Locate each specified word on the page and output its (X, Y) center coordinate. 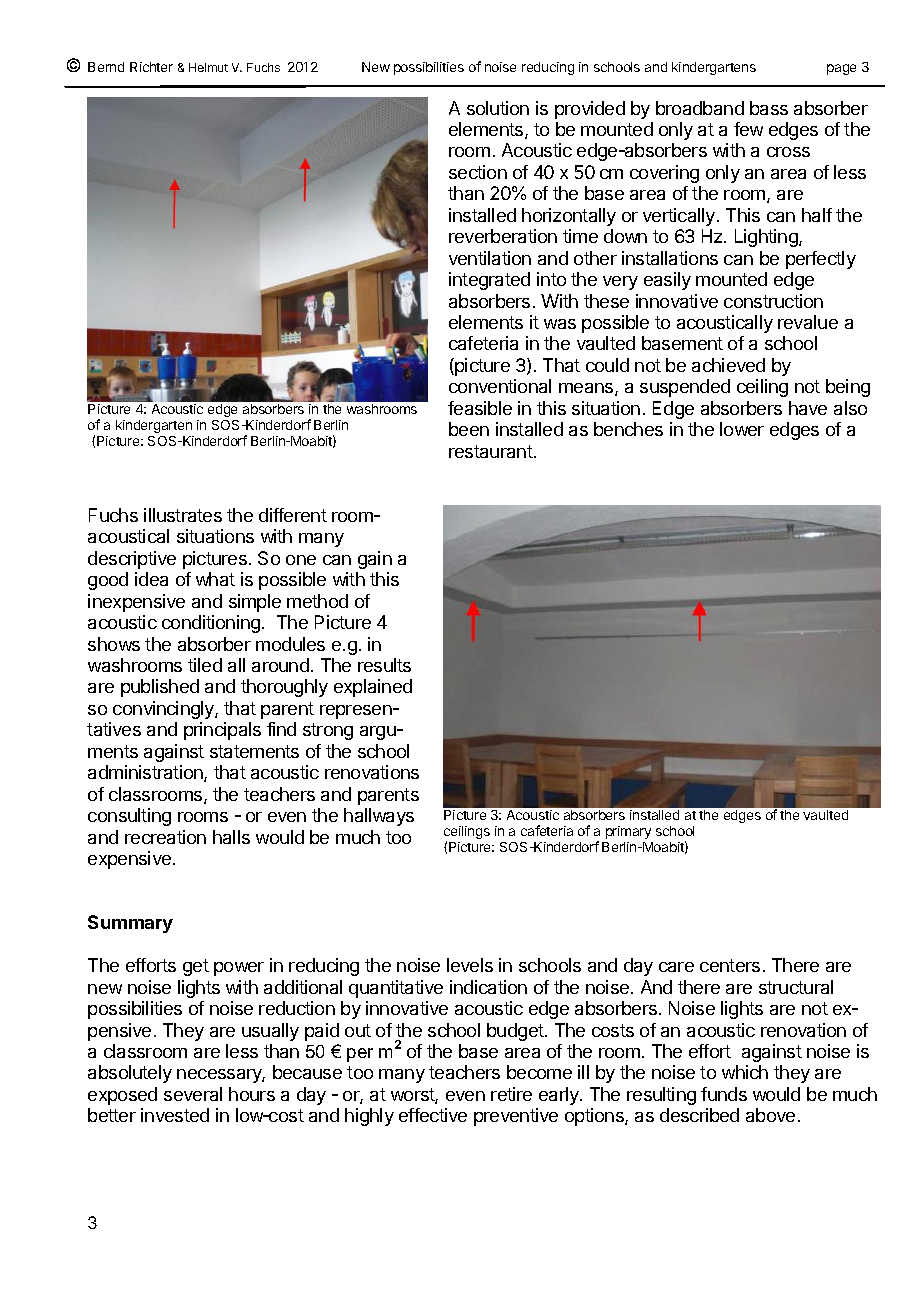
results (384, 665)
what (215, 579)
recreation (165, 837)
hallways (379, 817)
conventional (500, 386)
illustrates (183, 515)
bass (769, 108)
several (193, 1094)
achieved (728, 365)
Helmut (208, 67)
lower (742, 429)
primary (628, 832)
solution (498, 108)
